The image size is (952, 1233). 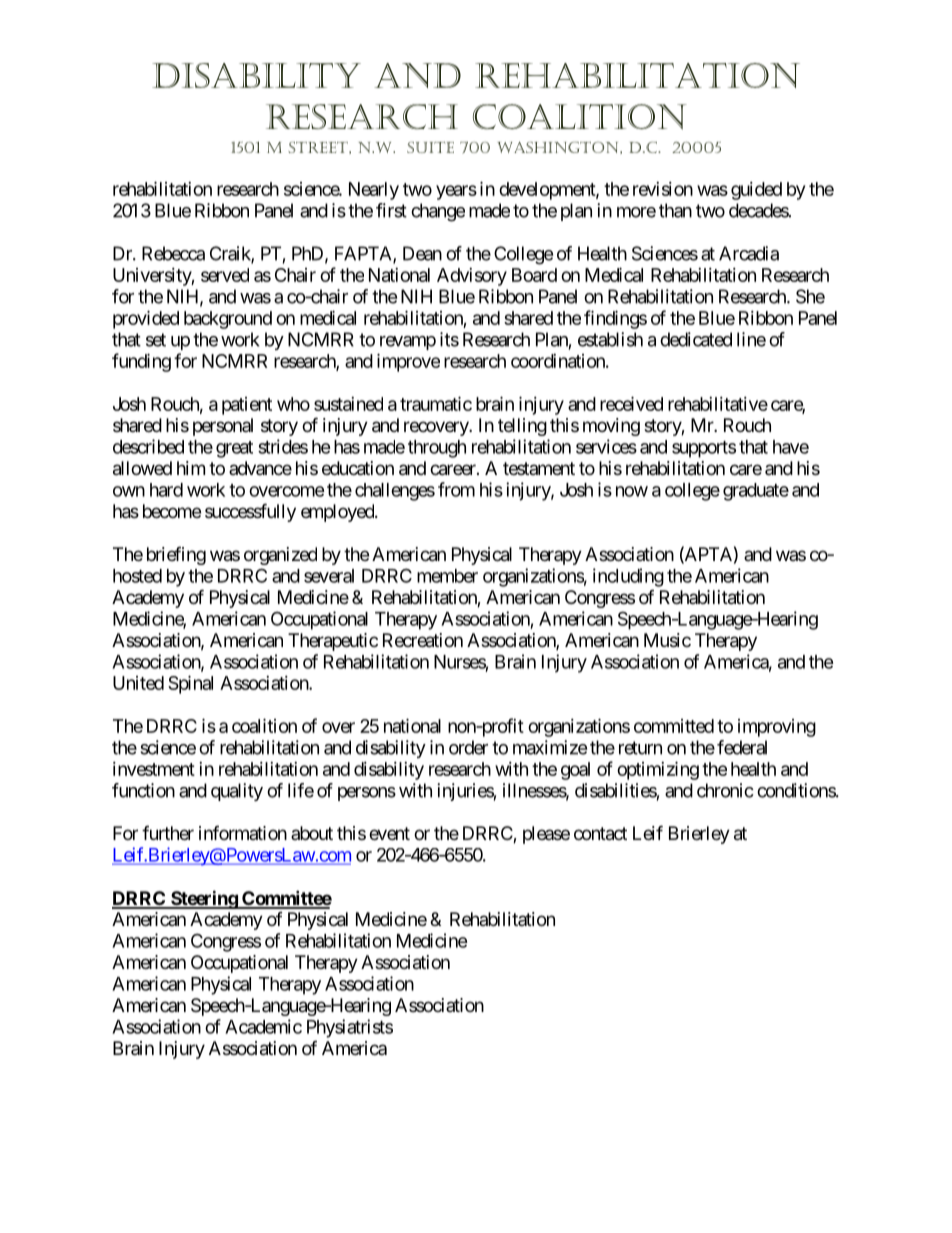 What do you see at coordinates (204, 899) in the screenshot?
I see `Steering` at bounding box center [204, 899].
